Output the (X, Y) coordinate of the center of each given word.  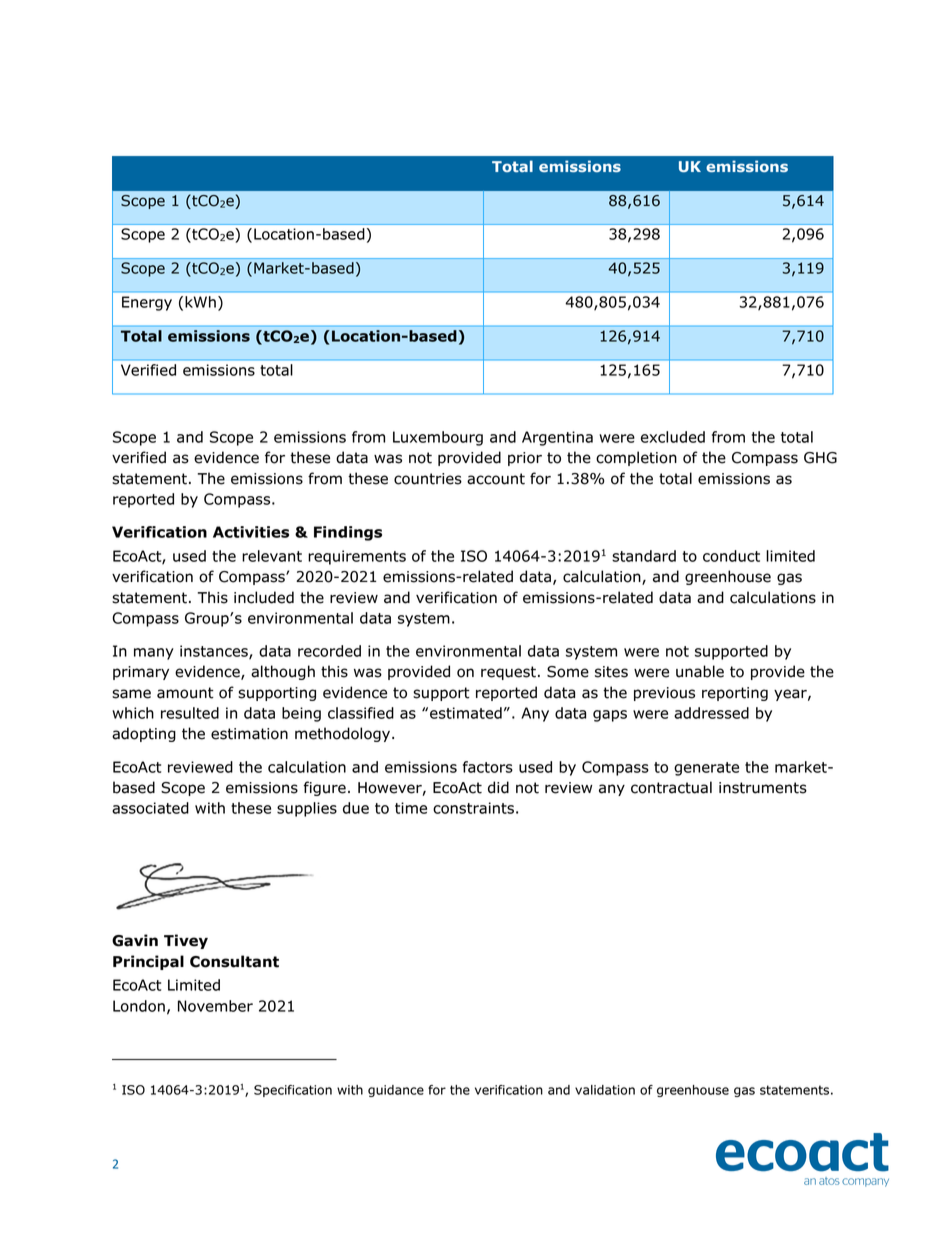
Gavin (135, 940)
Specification (293, 1091)
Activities (251, 532)
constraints (473, 808)
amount (185, 693)
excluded (673, 437)
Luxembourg (438, 438)
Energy (147, 303)
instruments (763, 788)
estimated (466, 713)
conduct (731, 556)
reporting (735, 694)
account (496, 479)
